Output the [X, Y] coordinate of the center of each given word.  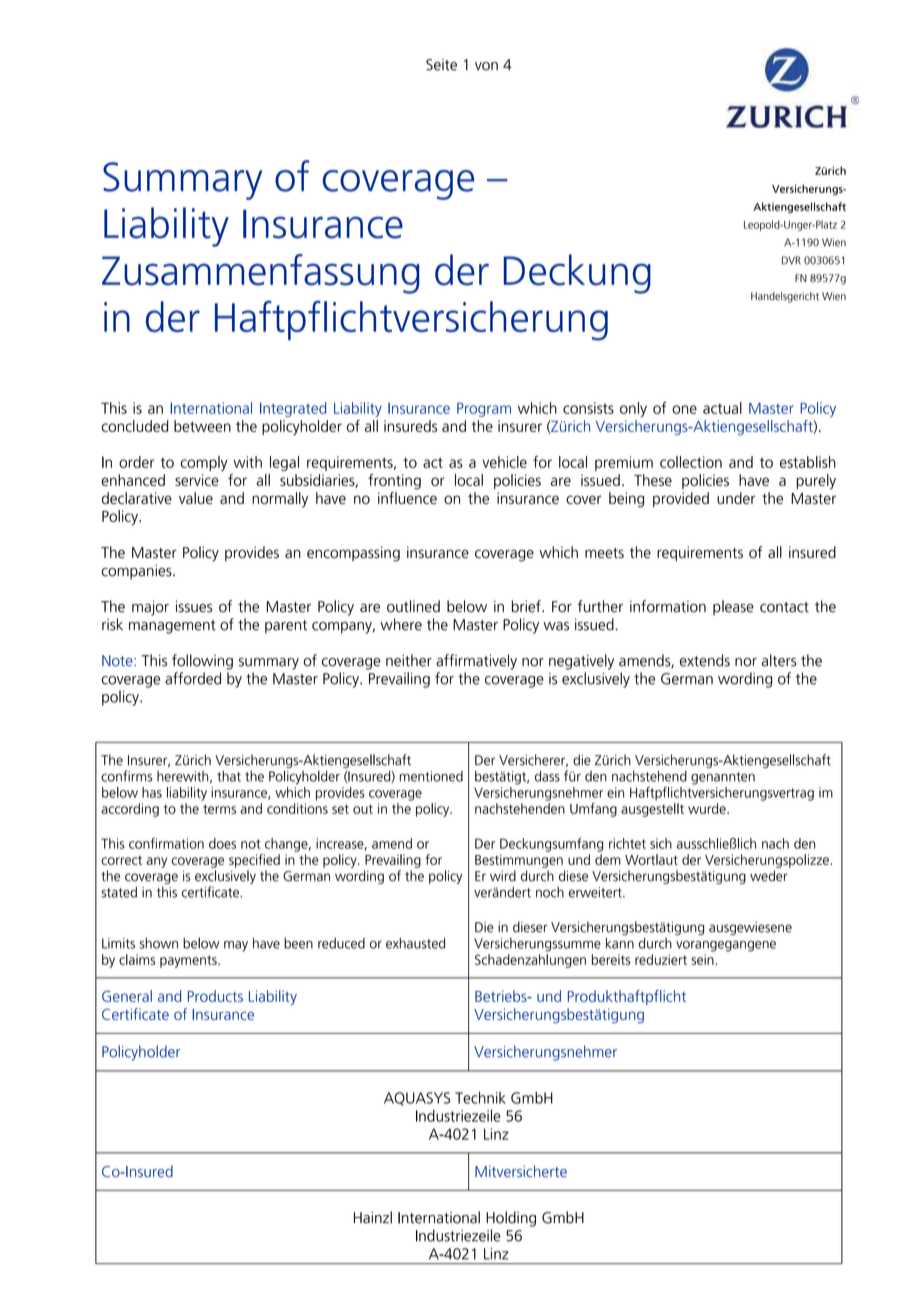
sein [703, 959]
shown [159, 943]
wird [503, 876]
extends [705, 660]
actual [722, 408]
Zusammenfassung [261, 274]
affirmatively [476, 662]
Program [484, 410]
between [202, 426]
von [486, 66]
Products [215, 996]
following [202, 662]
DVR [791, 260]
